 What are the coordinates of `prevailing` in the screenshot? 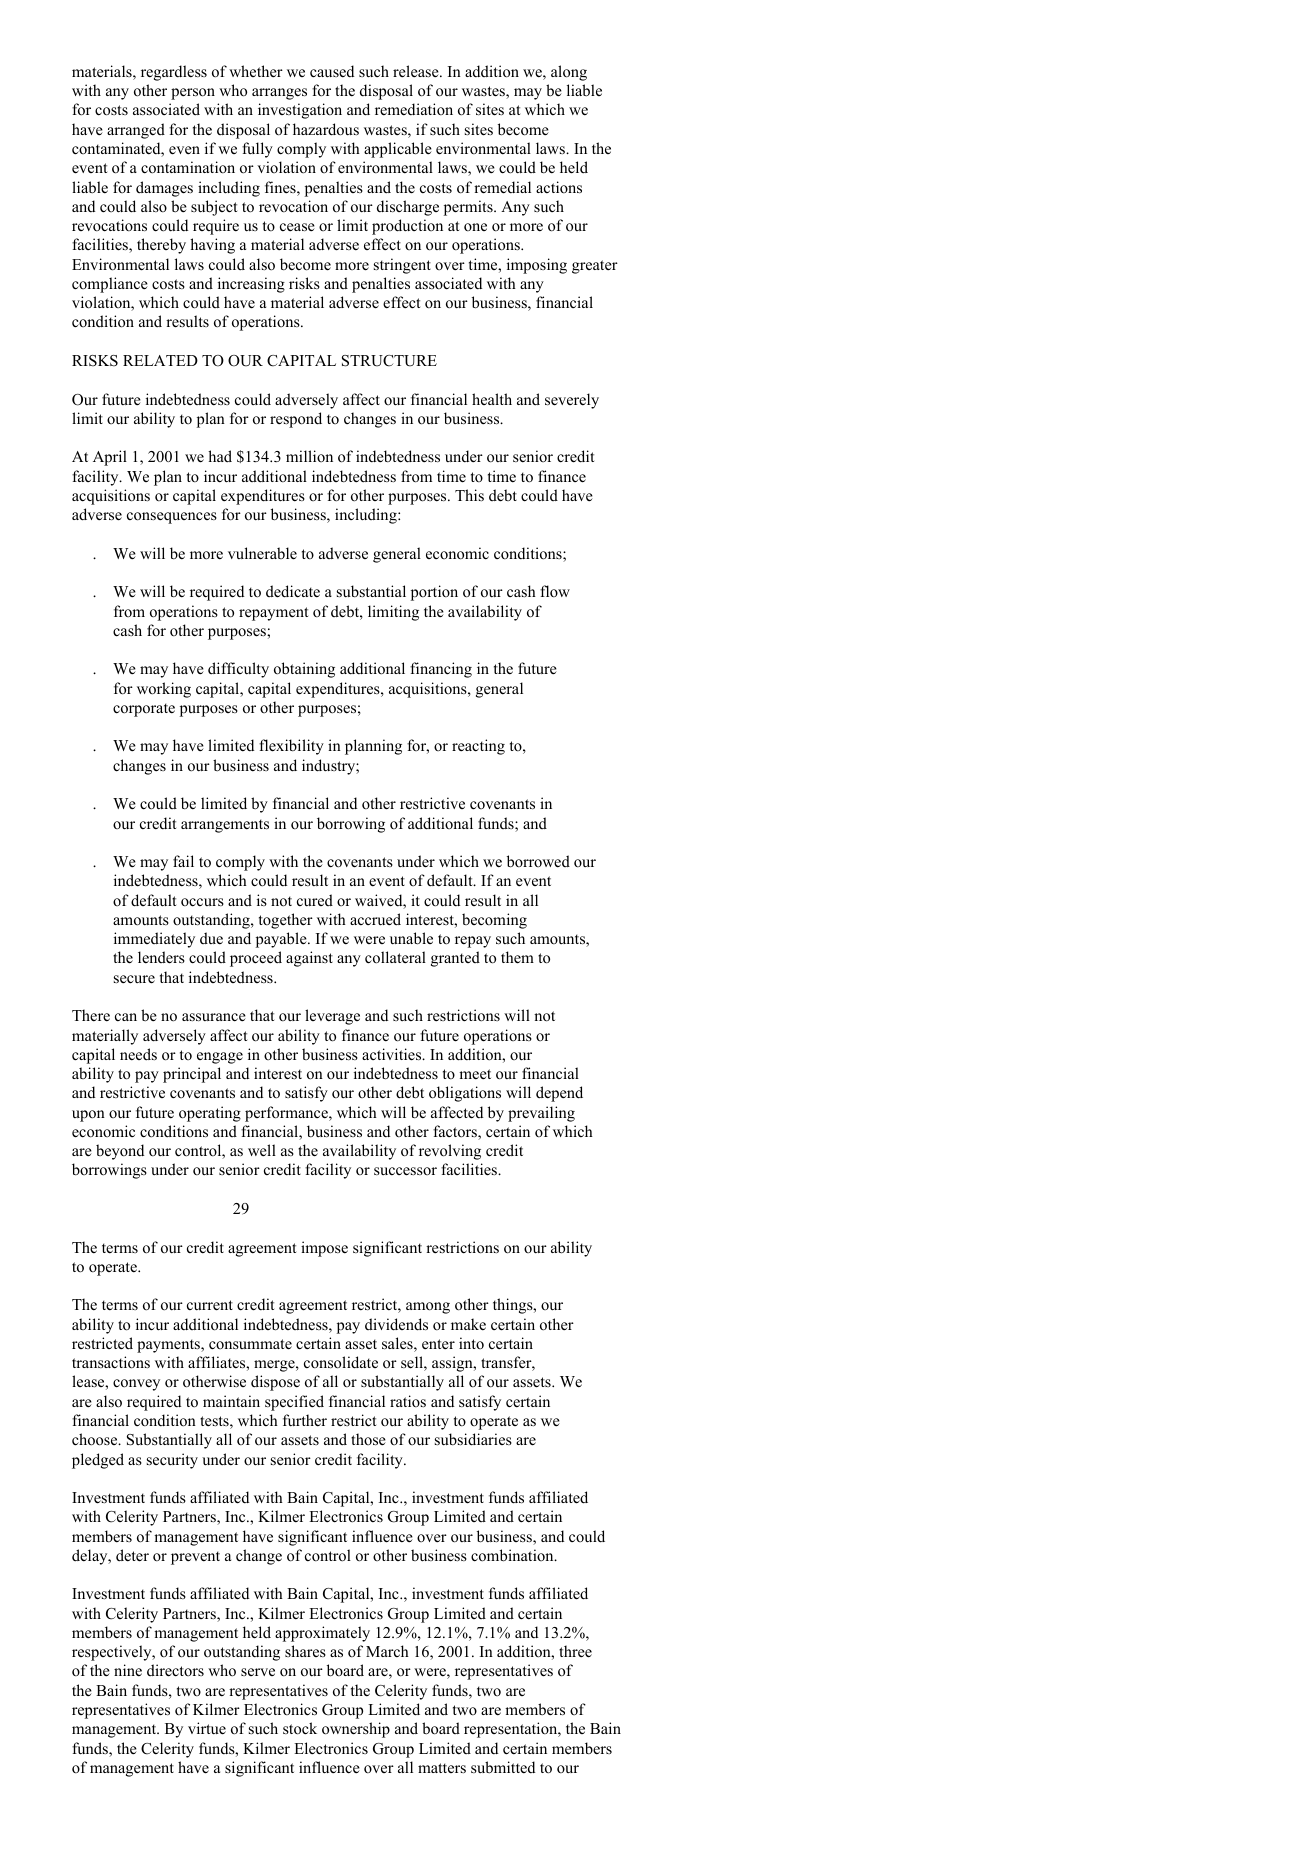 It's located at (541, 1114).
